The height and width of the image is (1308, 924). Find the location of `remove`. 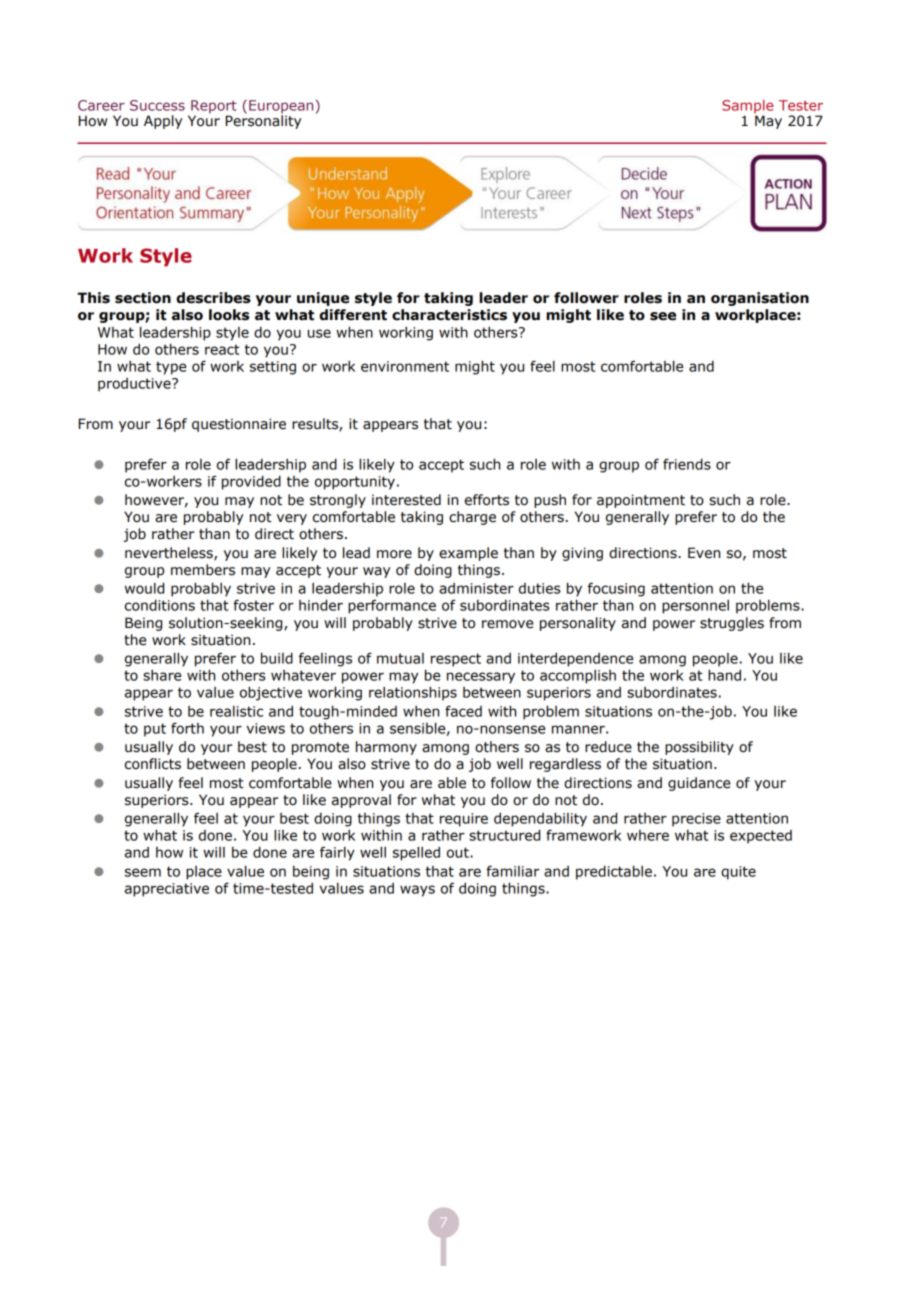

remove is located at coordinates (507, 624).
